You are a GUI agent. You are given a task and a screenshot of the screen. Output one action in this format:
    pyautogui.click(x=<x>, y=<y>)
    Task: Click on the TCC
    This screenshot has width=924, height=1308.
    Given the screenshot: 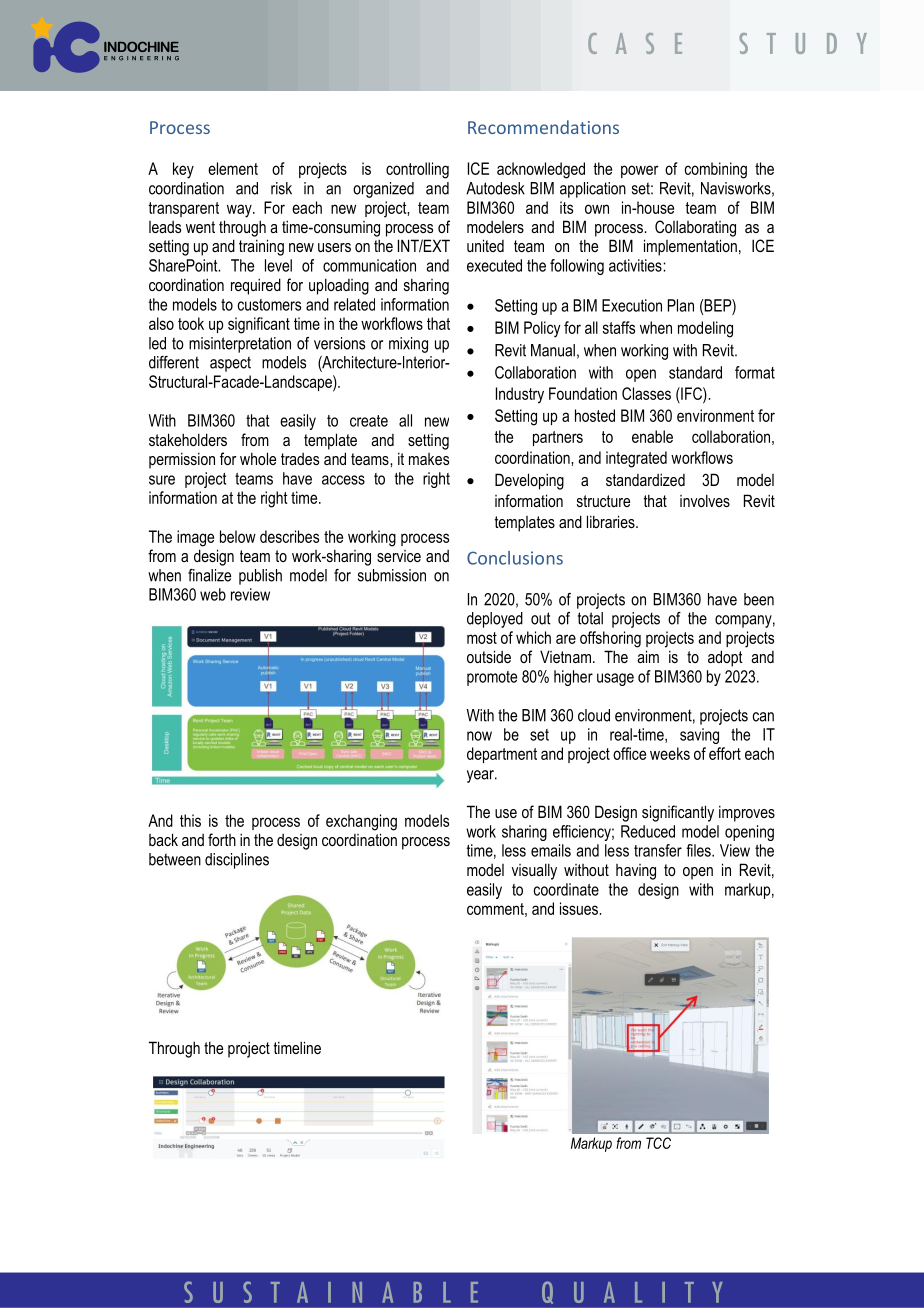 What is the action you would take?
    pyautogui.click(x=658, y=1143)
